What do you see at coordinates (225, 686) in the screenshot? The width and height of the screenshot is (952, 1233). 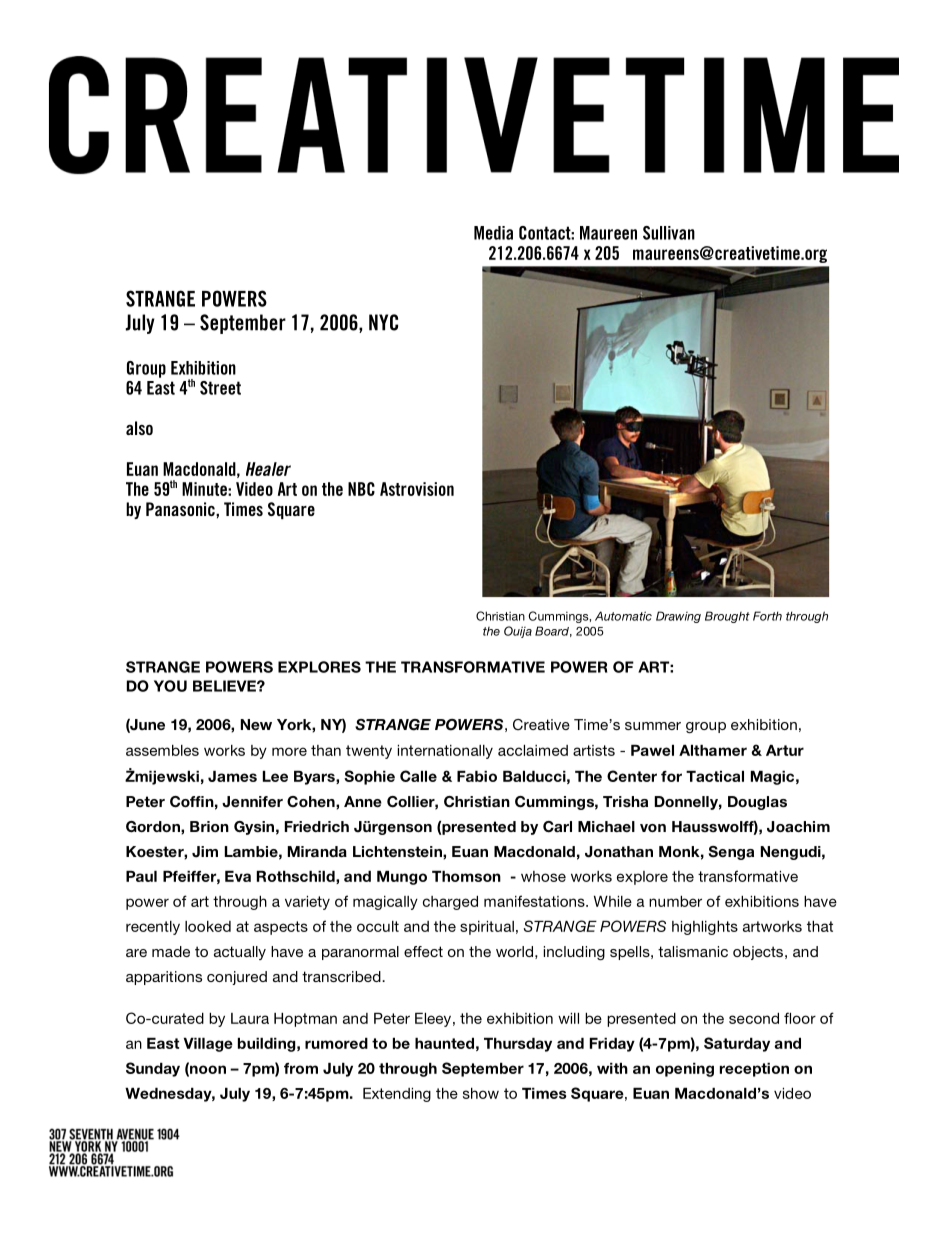 I see `BELIEVE` at bounding box center [225, 686].
